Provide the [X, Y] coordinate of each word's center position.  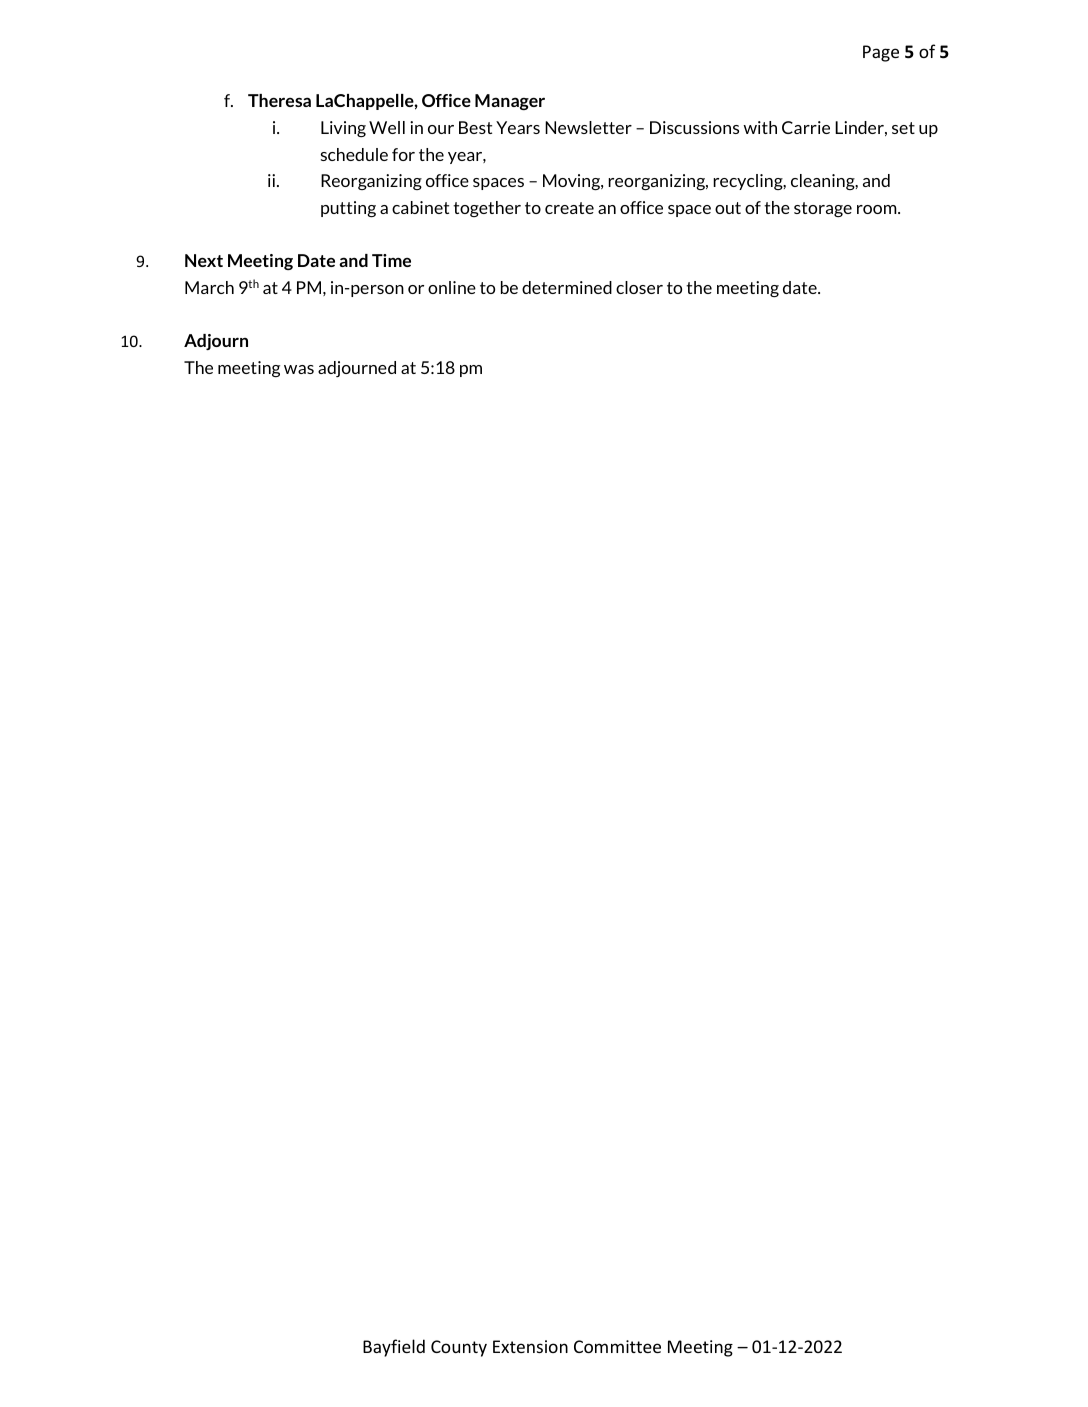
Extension [530, 1346]
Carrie [806, 127]
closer [639, 287]
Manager [510, 102]
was [299, 369]
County [459, 1348]
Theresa [279, 100]
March [209, 287]
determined [567, 287]
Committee [617, 1346]
